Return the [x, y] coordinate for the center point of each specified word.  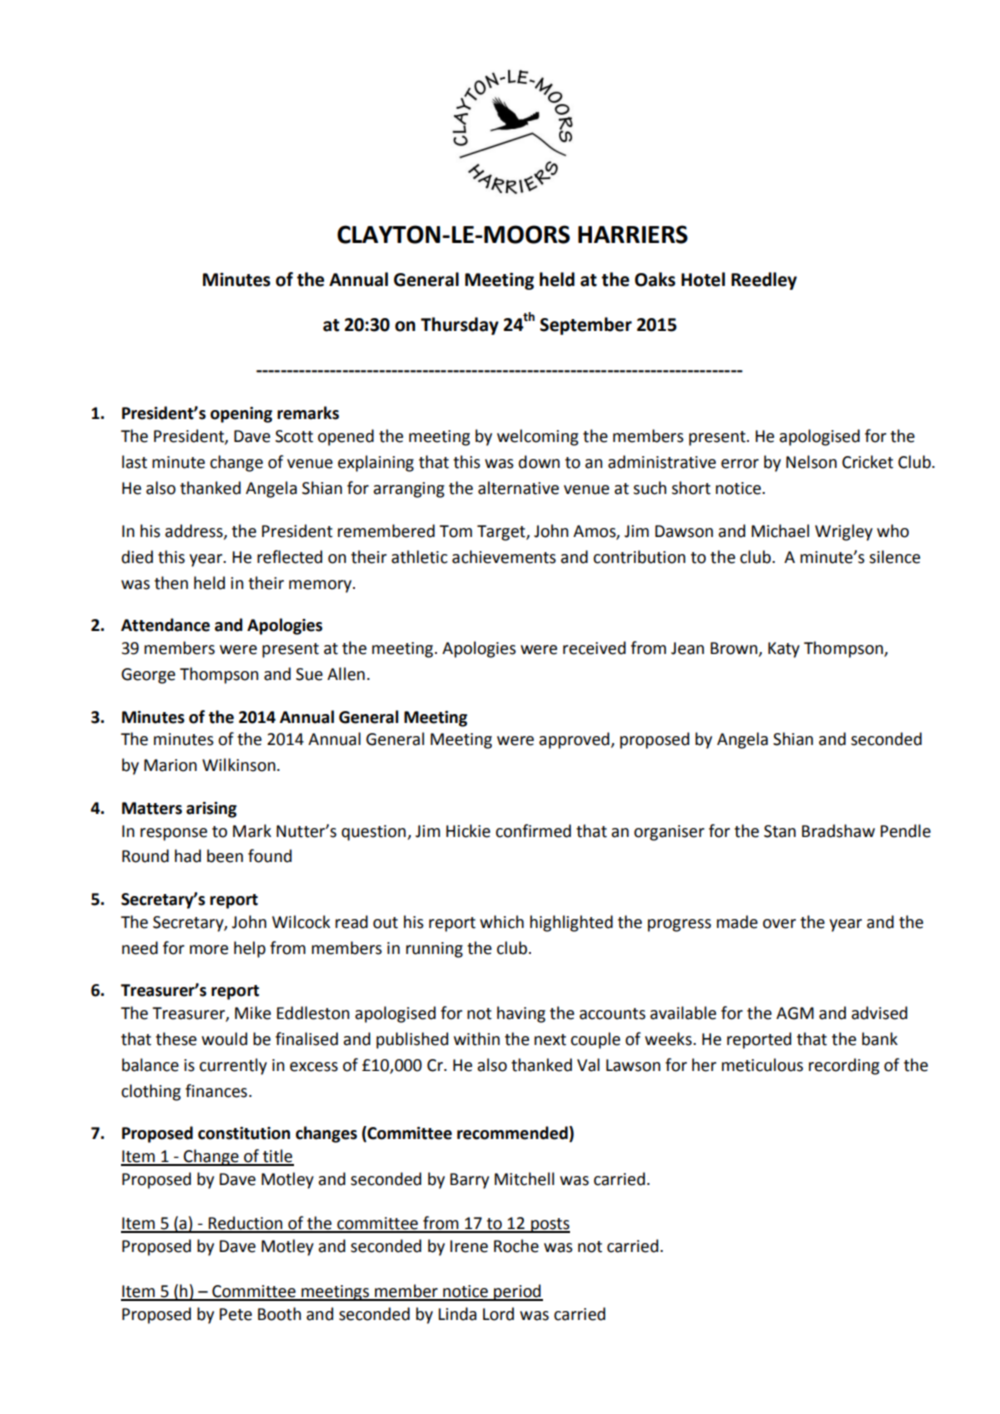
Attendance [165, 625]
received [594, 648]
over [779, 924]
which [502, 922]
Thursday [460, 326]
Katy [784, 650]
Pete [235, 1314]
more [209, 950]
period [517, 1292]
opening [241, 415]
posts [549, 1225]
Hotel [703, 279]
